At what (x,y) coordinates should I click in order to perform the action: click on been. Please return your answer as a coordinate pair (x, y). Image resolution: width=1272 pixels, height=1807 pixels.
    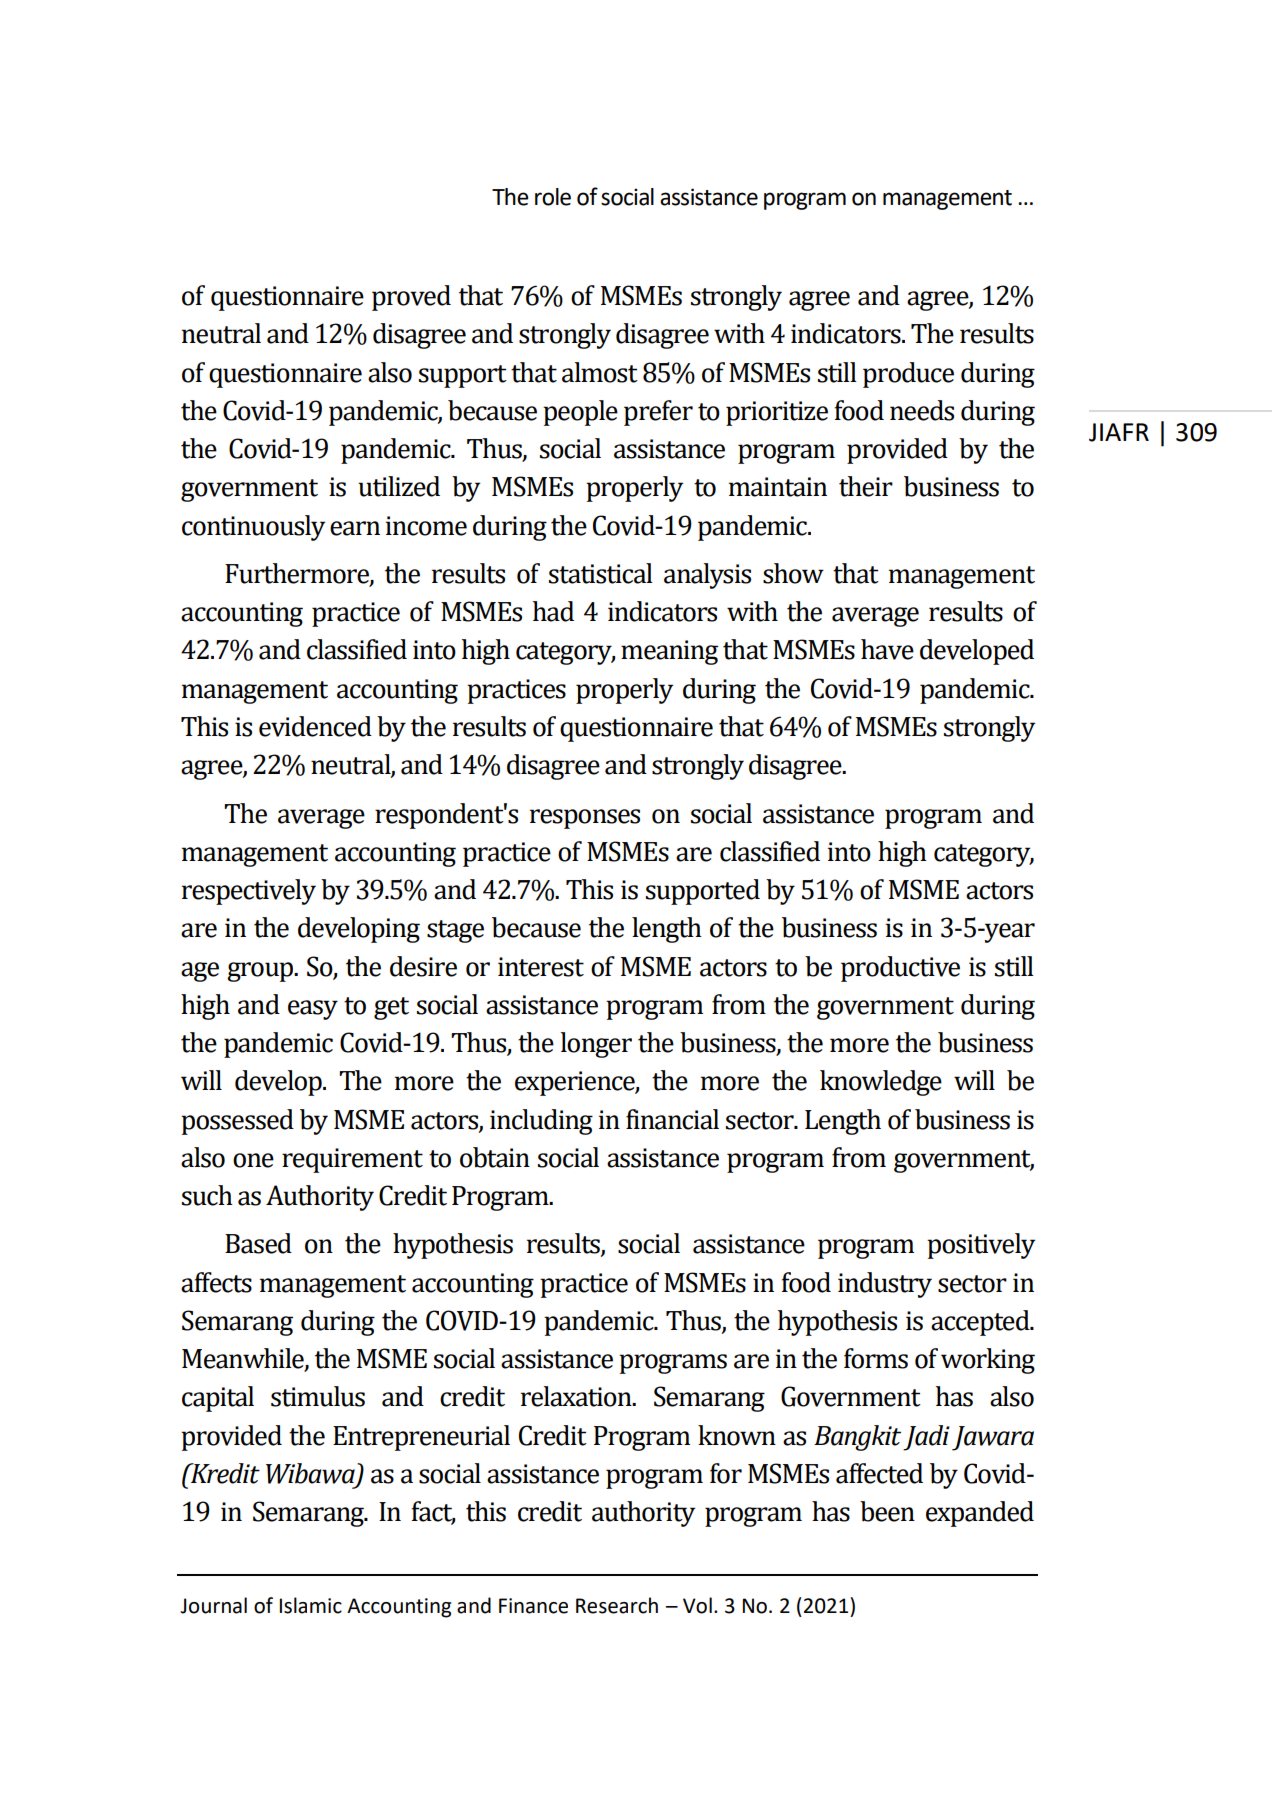
    Looking at the image, I should click on (887, 1511).
